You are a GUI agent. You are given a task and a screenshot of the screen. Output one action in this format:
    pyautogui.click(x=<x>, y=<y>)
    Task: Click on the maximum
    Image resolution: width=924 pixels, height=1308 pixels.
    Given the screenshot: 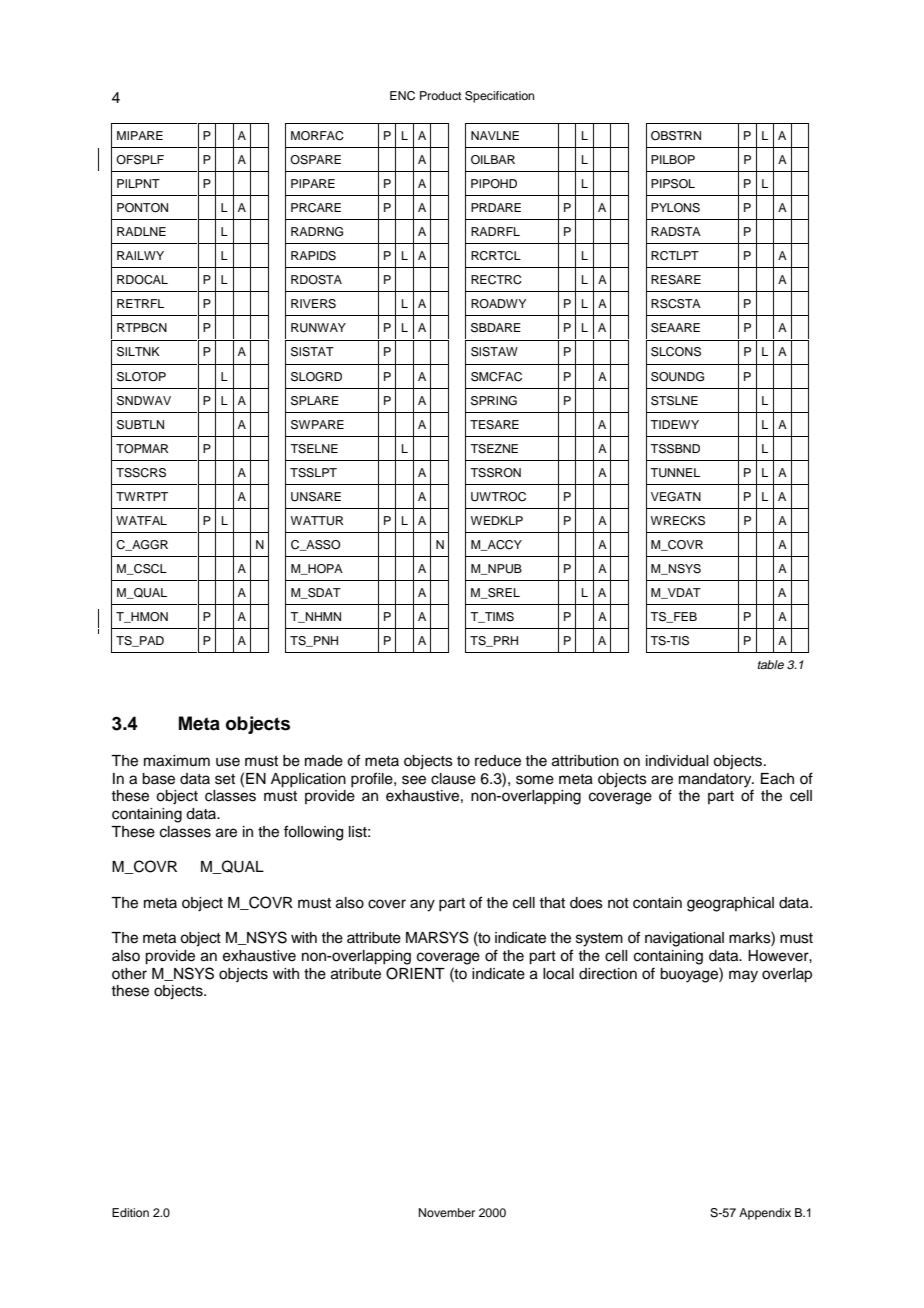 What is the action you would take?
    pyautogui.click(x=177, y=761)
